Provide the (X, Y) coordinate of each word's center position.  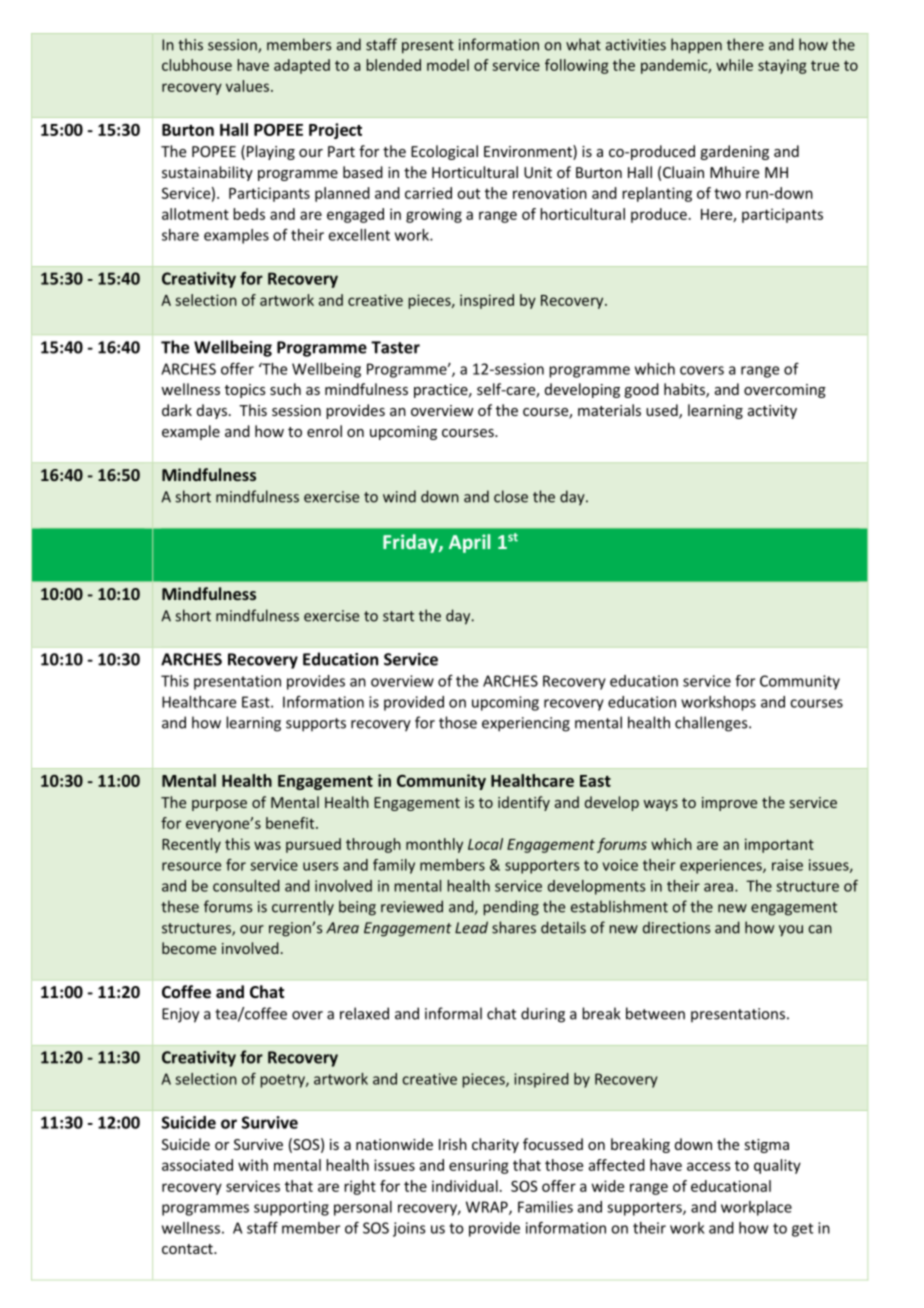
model (448, 65)
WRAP (488, 1208)
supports (316, 725)
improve (729, 804)
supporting (291, 1208)
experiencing (526, 724)
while (734, 65)
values (247, 86)
